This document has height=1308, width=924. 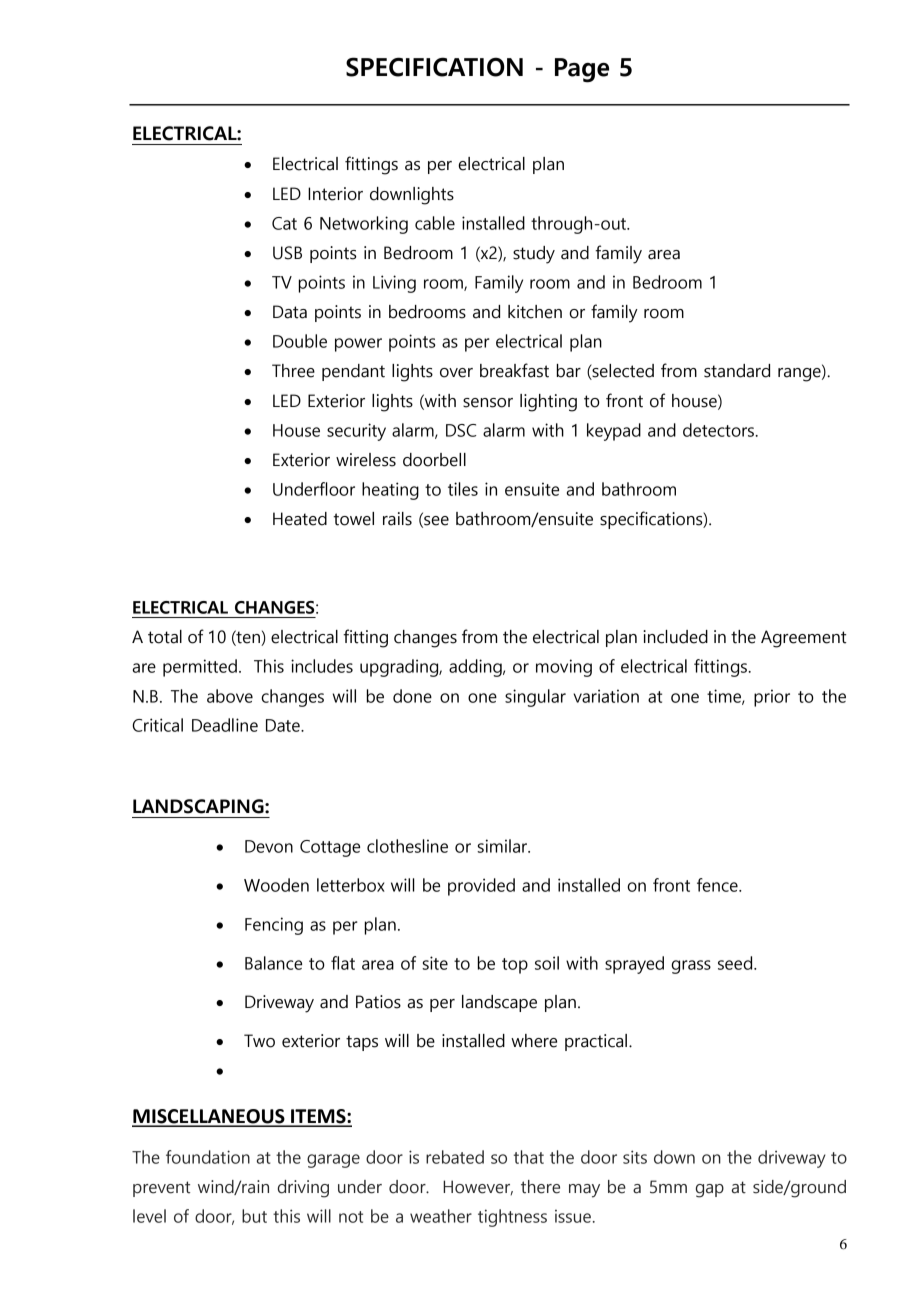 I want to click on foundation, so click(x=208, y=1157).
